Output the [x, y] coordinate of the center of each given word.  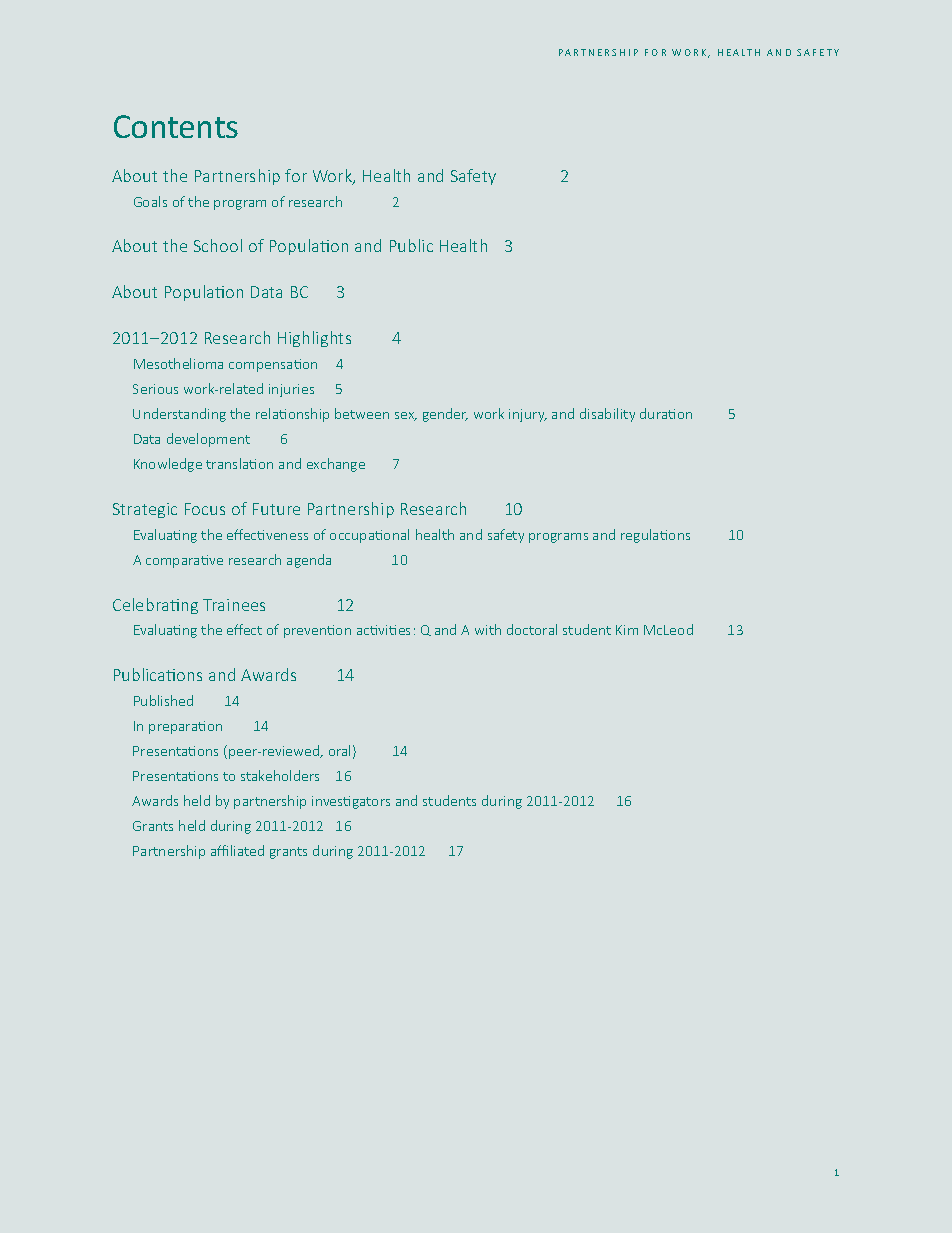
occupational [369, 536]
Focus [205, 509]
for [296, 175]
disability [607, 415]
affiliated [237, 850]
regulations [655, 536]
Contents [176, 126]
